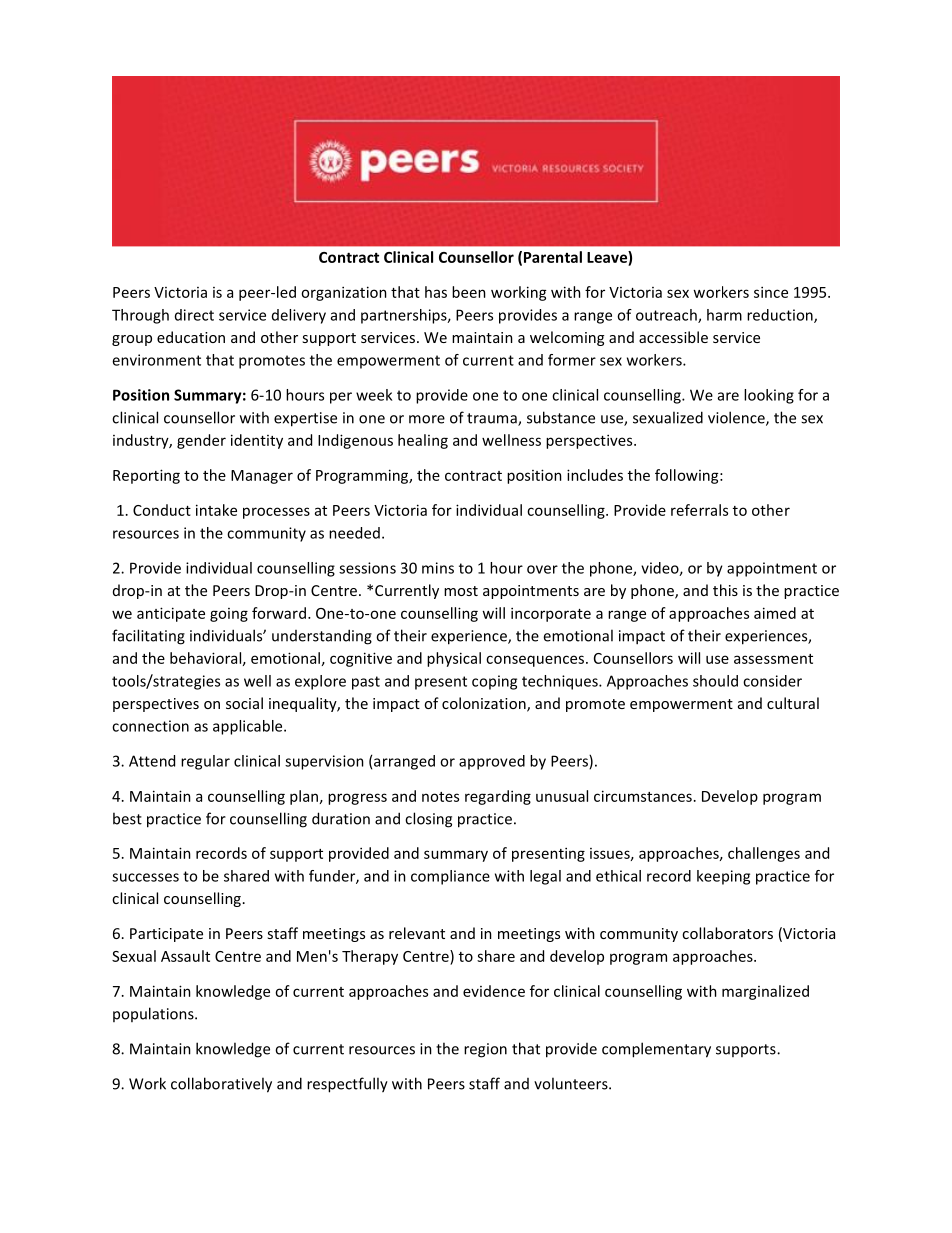 Image resolution: width=952 pixels, height=1233 pixels. What do you see at coordinates (469, 292) in the screenshot?
I see `been` at bounding box center [469, 292].
